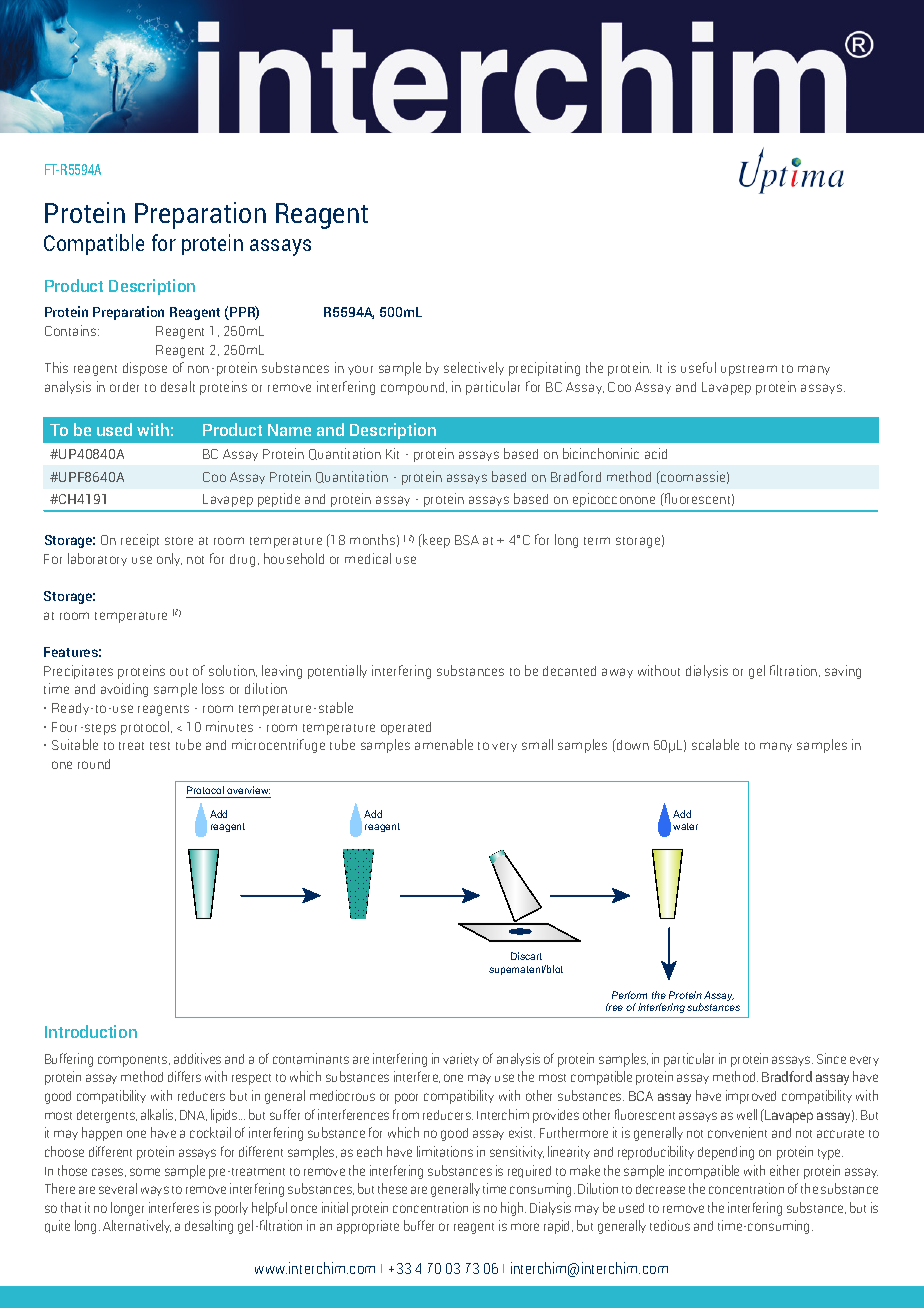 This screenshot has height=1308, width=924. Describe the element at coordinates (145, 369) in the screenshot. I see `dispose` at that location.
